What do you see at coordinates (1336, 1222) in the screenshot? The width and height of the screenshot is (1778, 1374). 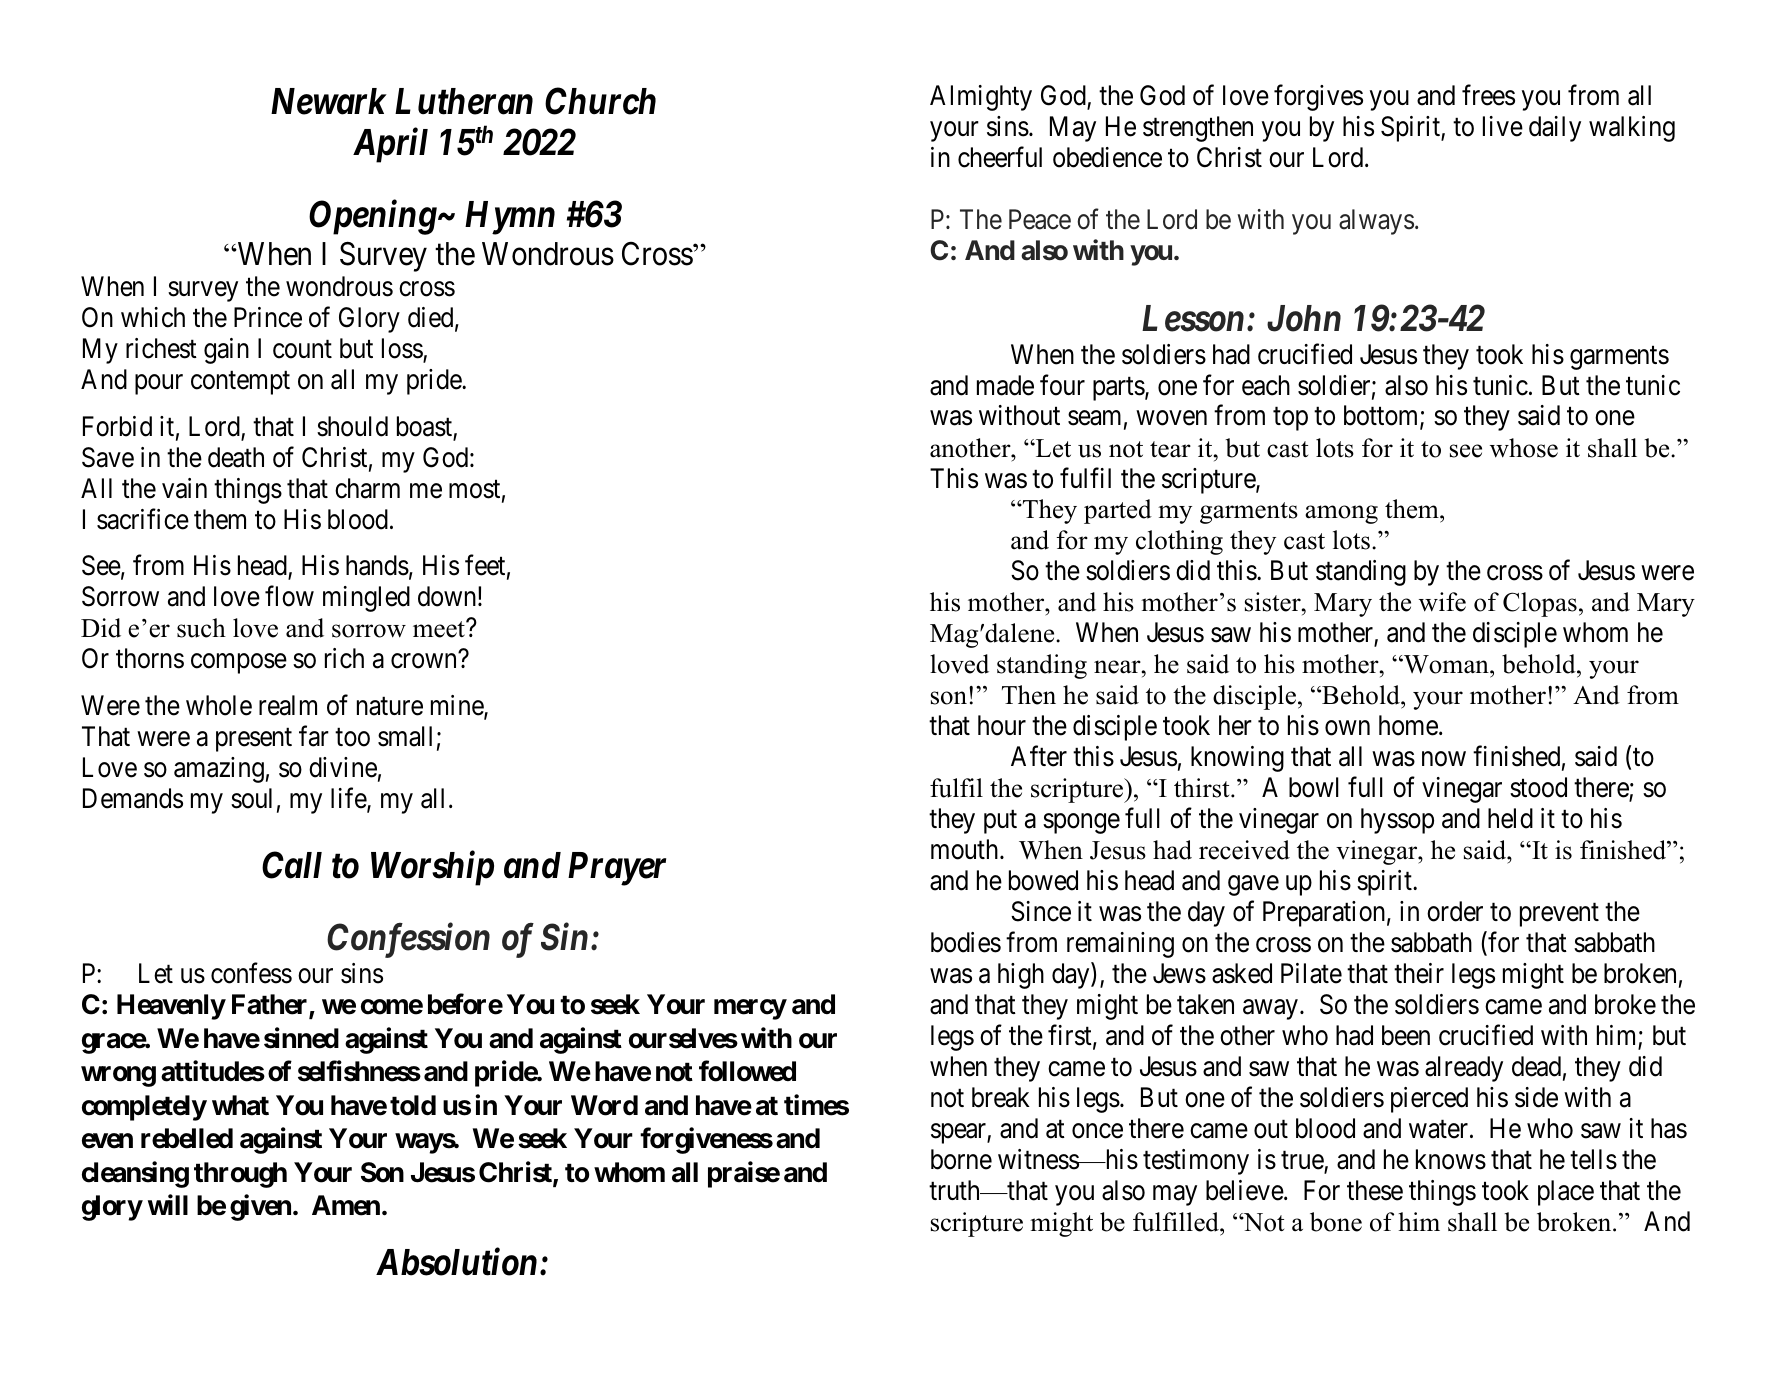 I see `bone` at bounding box center [1336, 1222].
